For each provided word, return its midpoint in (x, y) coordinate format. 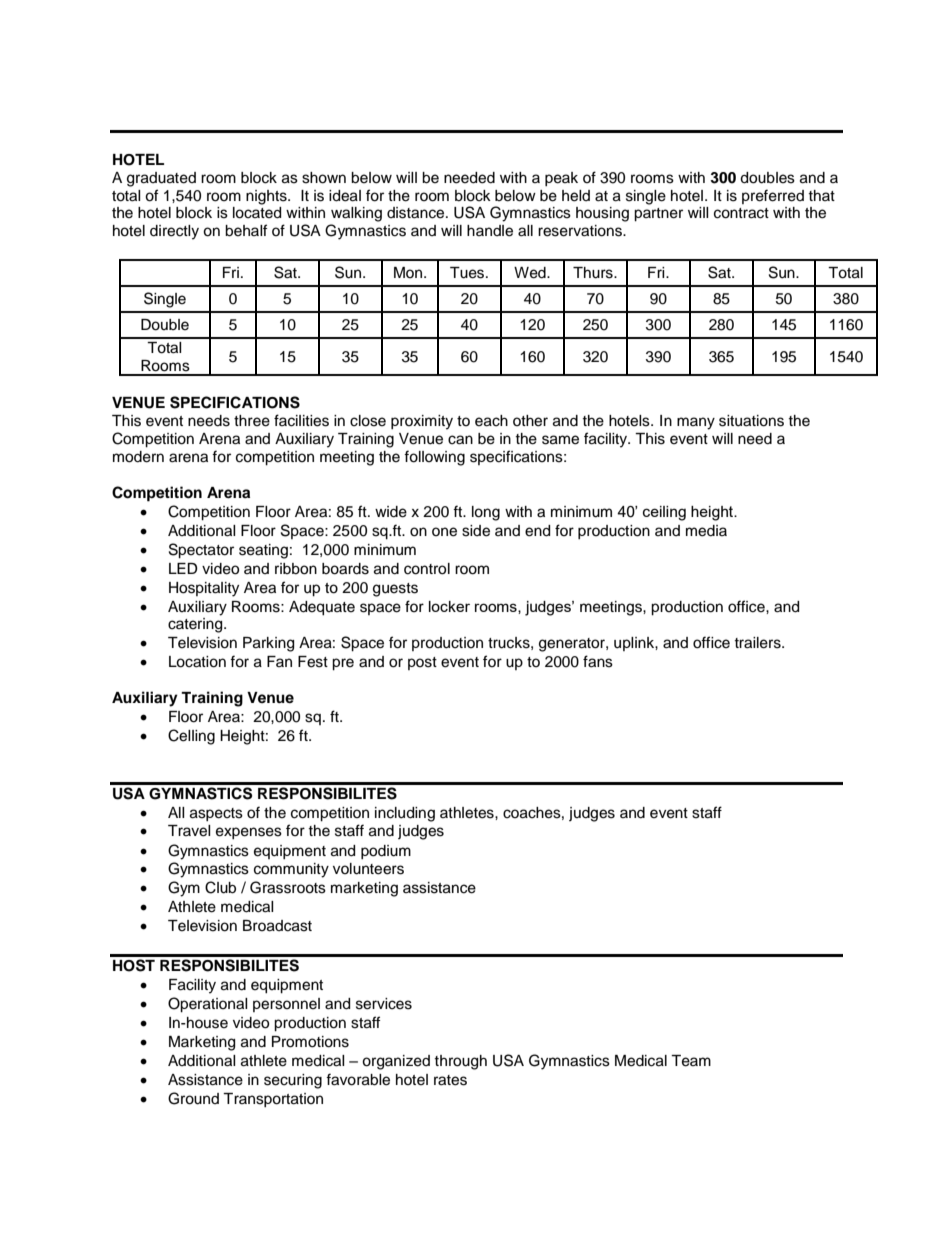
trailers (758, 643)
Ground (193, 1098)
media (706, 531)
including (405, 814)
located (257, 213)
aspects (216, 814)
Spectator (201, 551)
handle (490, 231)
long (486, 513)
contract (741, 213)
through (460, 1062)
